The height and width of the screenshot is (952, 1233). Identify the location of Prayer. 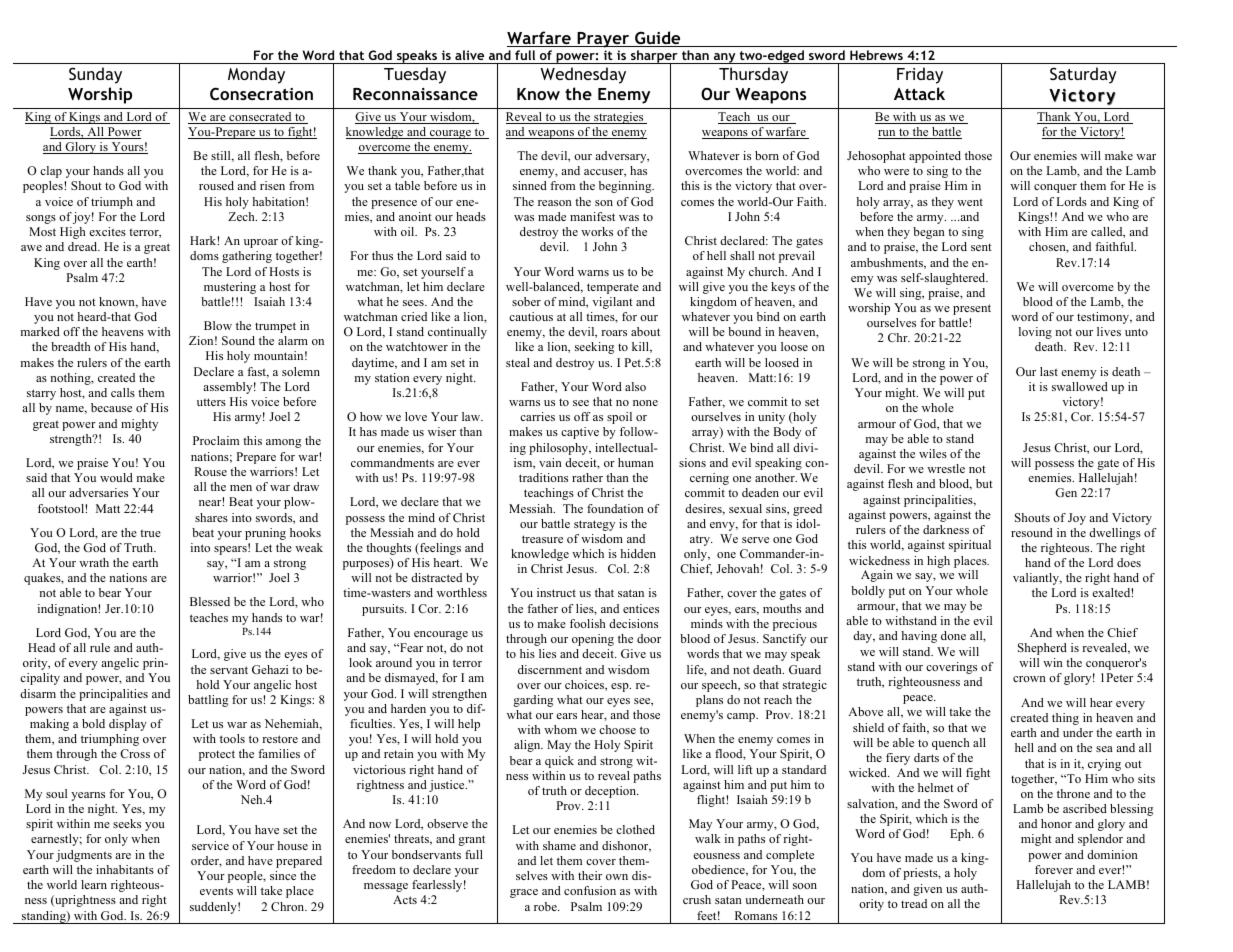
(603, 40).
